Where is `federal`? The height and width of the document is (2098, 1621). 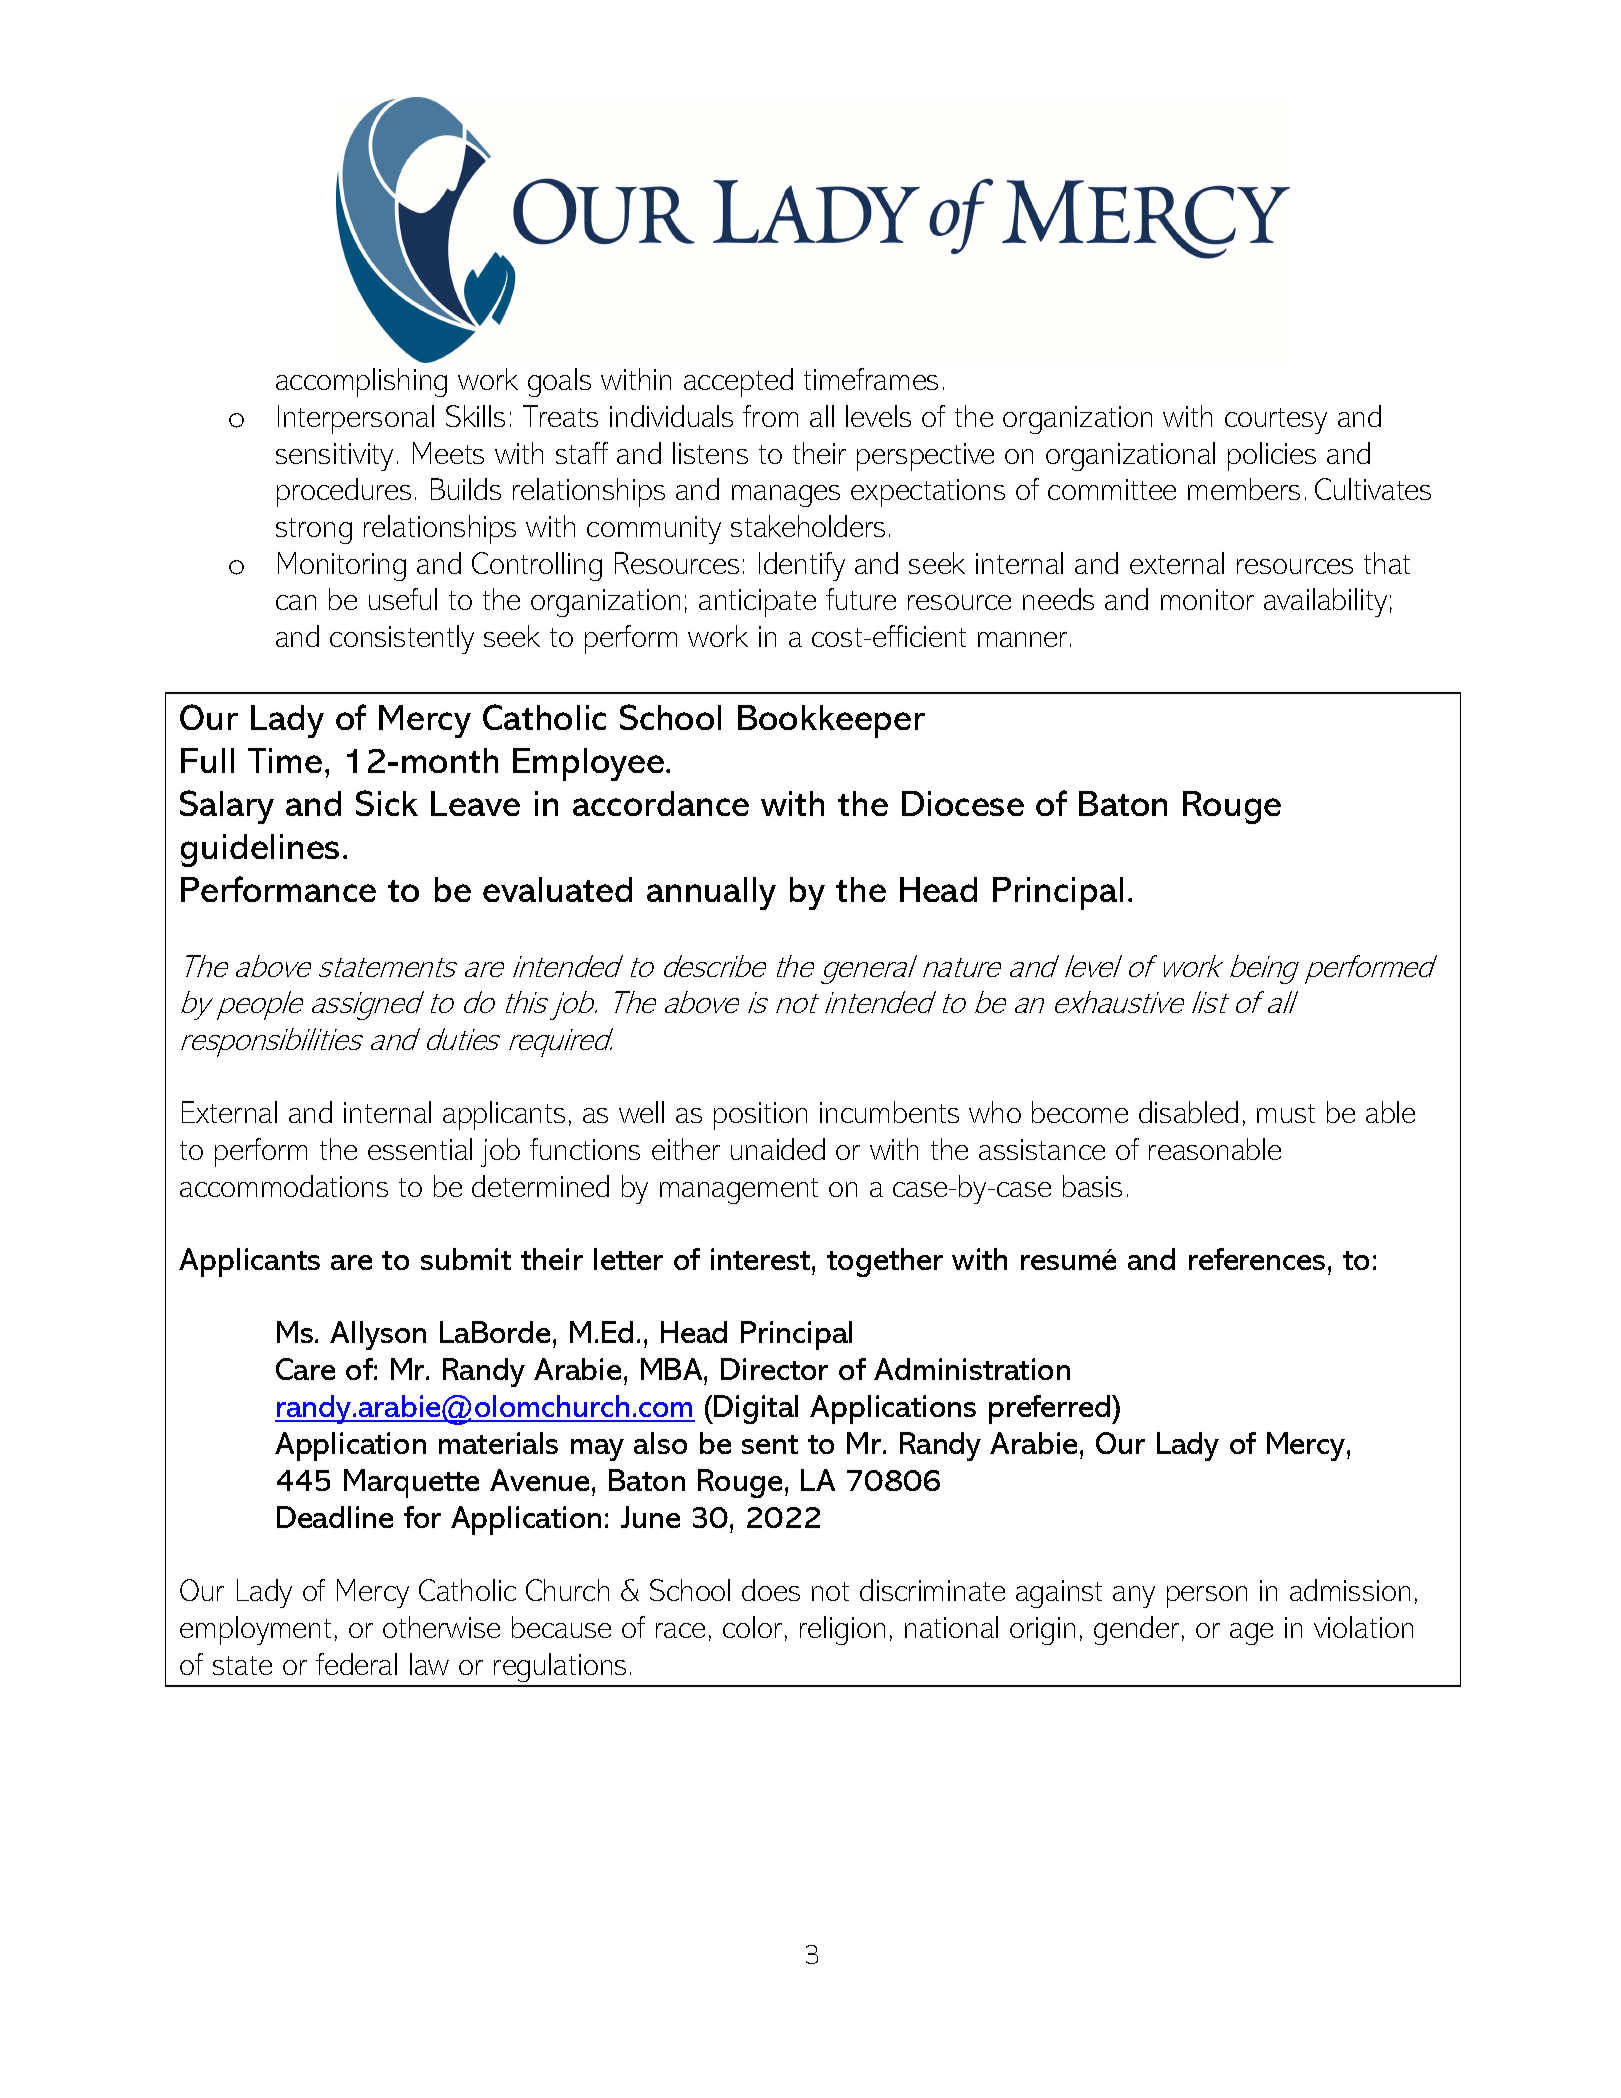
federal is located at coordinates (356, 1664).
